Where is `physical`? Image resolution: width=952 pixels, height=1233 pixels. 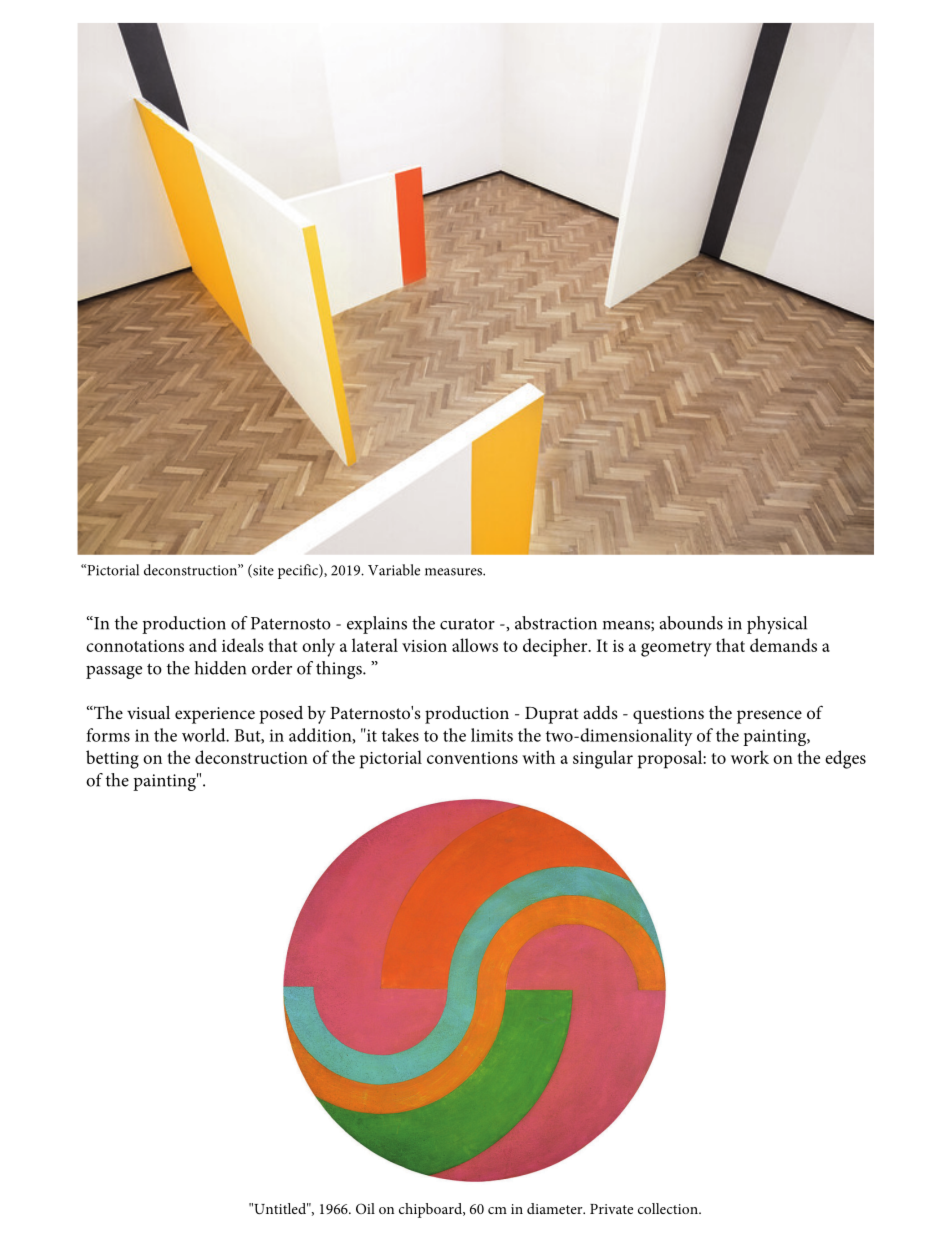
physical is located at coordinates (777, 625).
